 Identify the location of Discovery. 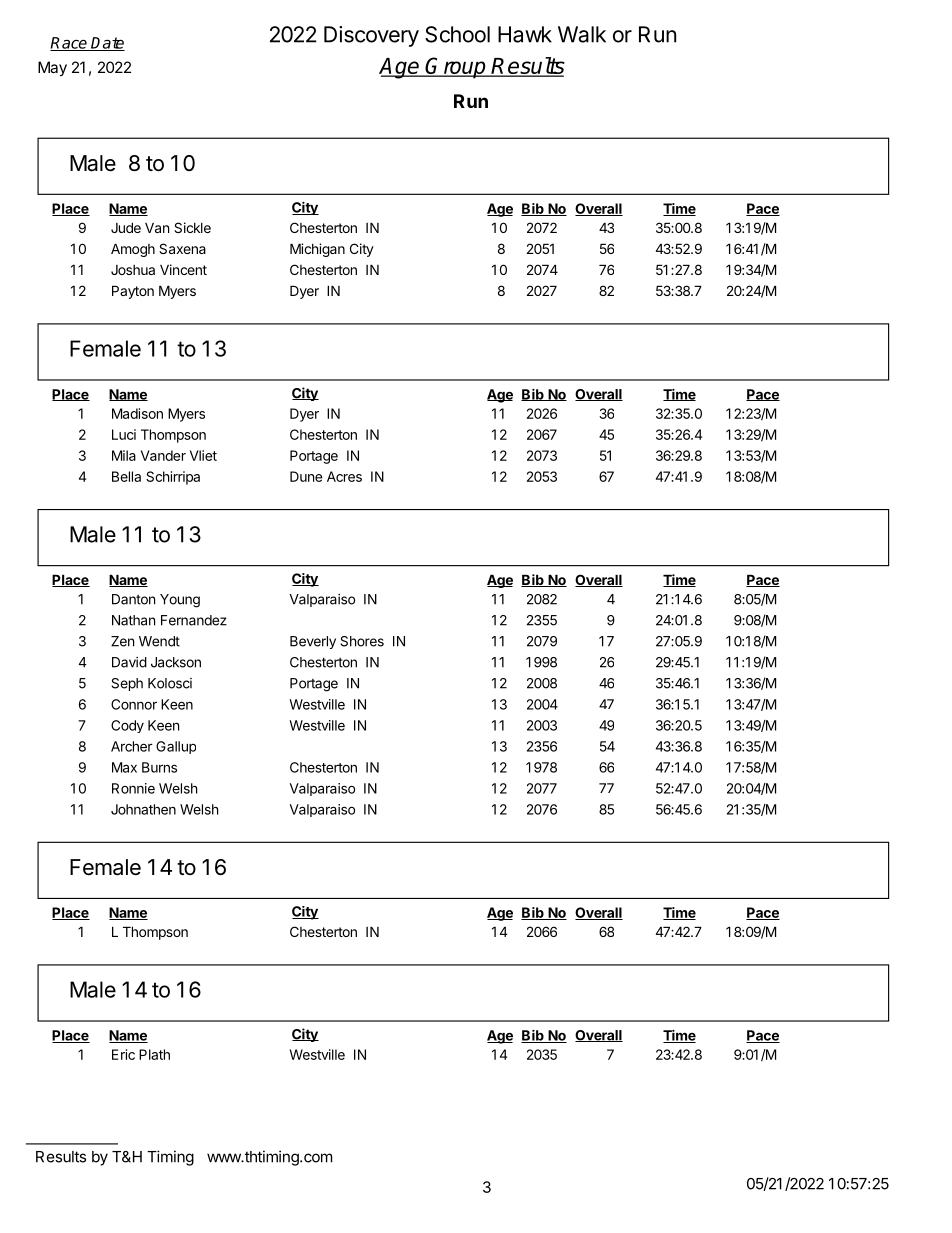
(371, 36).
